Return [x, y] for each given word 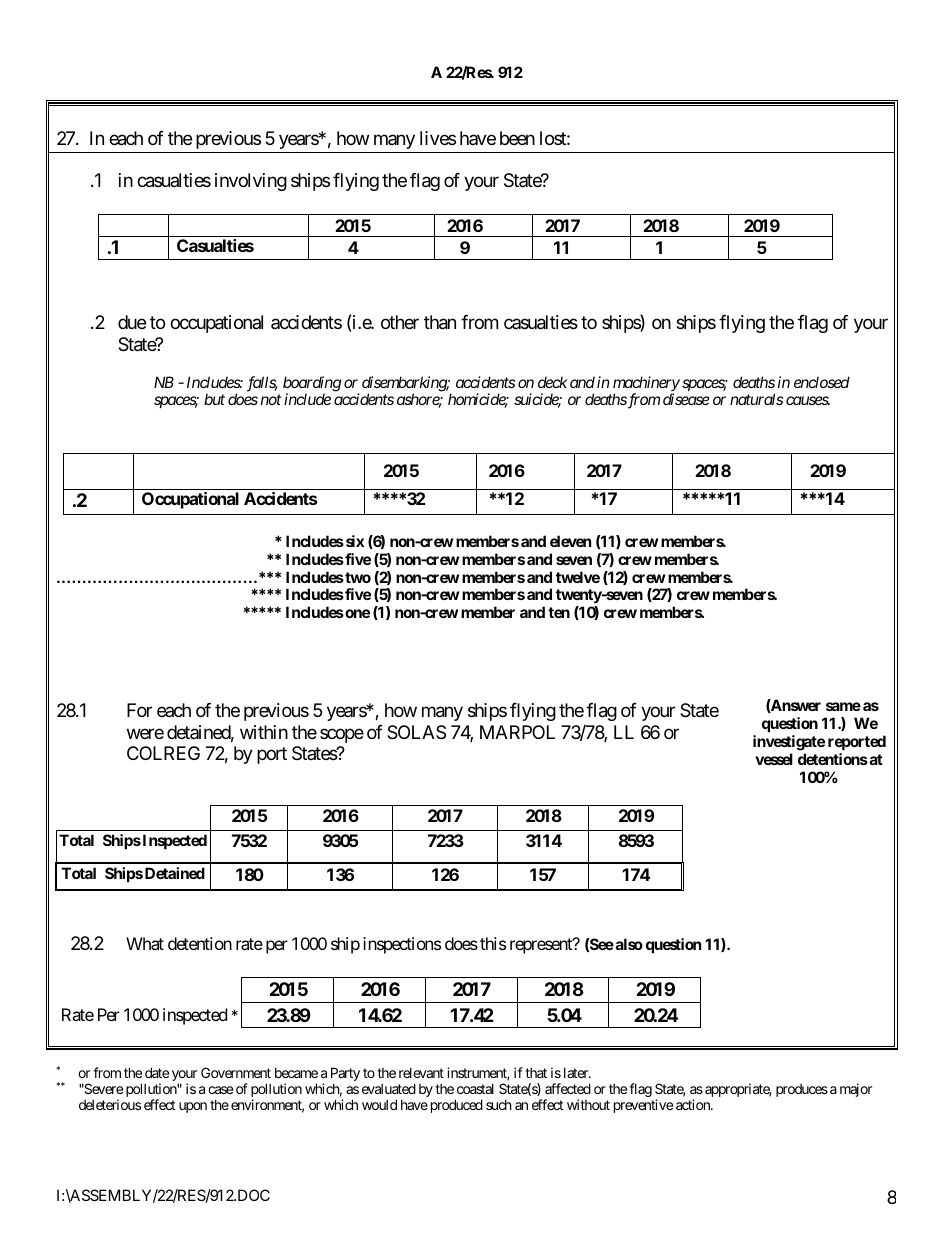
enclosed [822, 382]
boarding [312, 385]
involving [251, 182]
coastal [475, 1089]
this [493, 943]
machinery [646, 385]
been [517, 138]
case [220, 1090]
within [264, 732]
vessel [774, 759]
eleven [570, 541]
